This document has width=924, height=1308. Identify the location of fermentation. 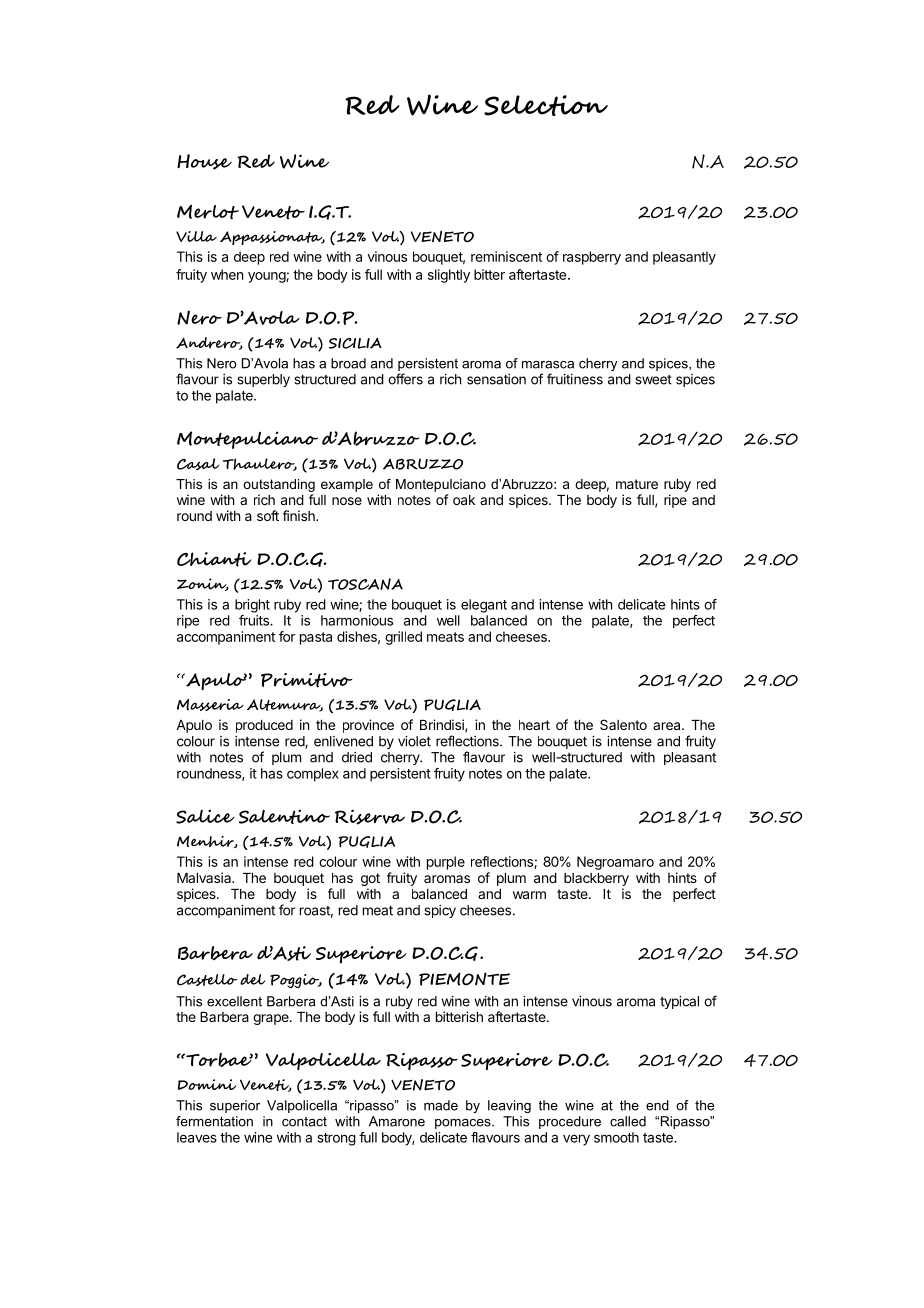
(214, 1121).
